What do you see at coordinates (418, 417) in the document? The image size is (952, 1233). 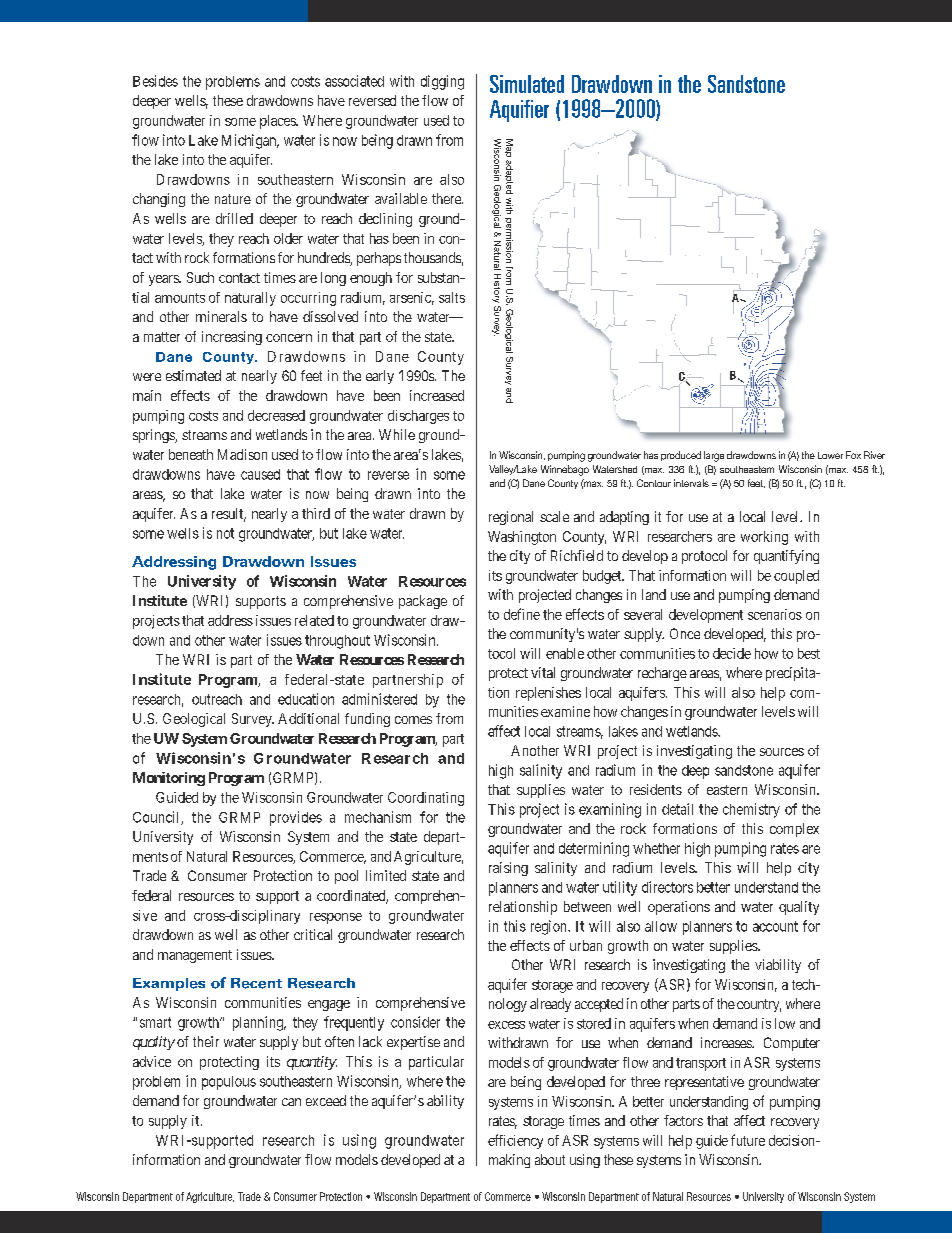 I see `discharges` at bounding box center [418, 417].
